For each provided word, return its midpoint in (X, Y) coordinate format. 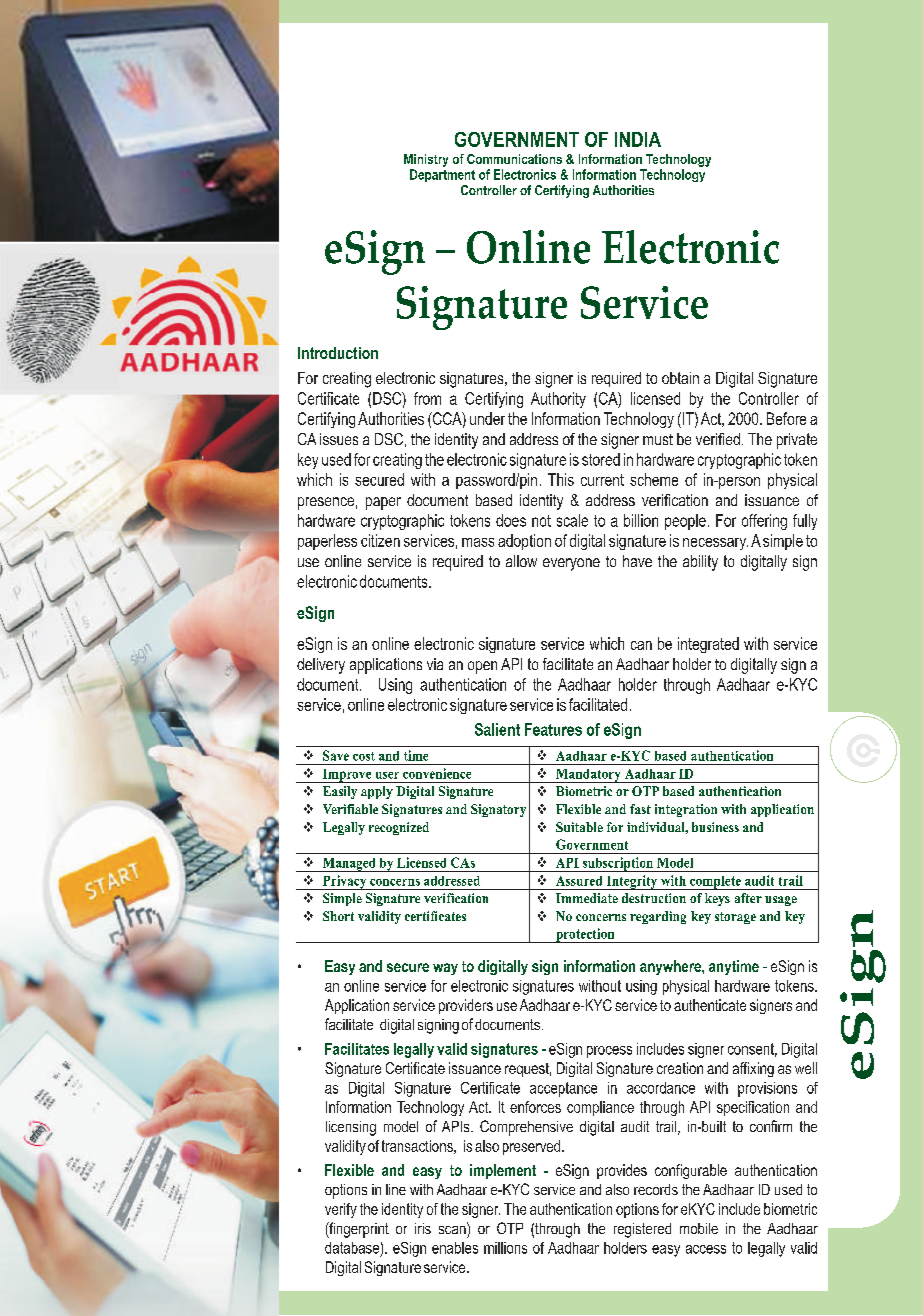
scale (572, 520)
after (748, 898)
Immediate (587, 898)
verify (341, 1210)
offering (764, 522)
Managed (349, 865)
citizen (380, 540)
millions (505, 1248)
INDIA (638, 139)
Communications (514, 159)
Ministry (426, 160)
